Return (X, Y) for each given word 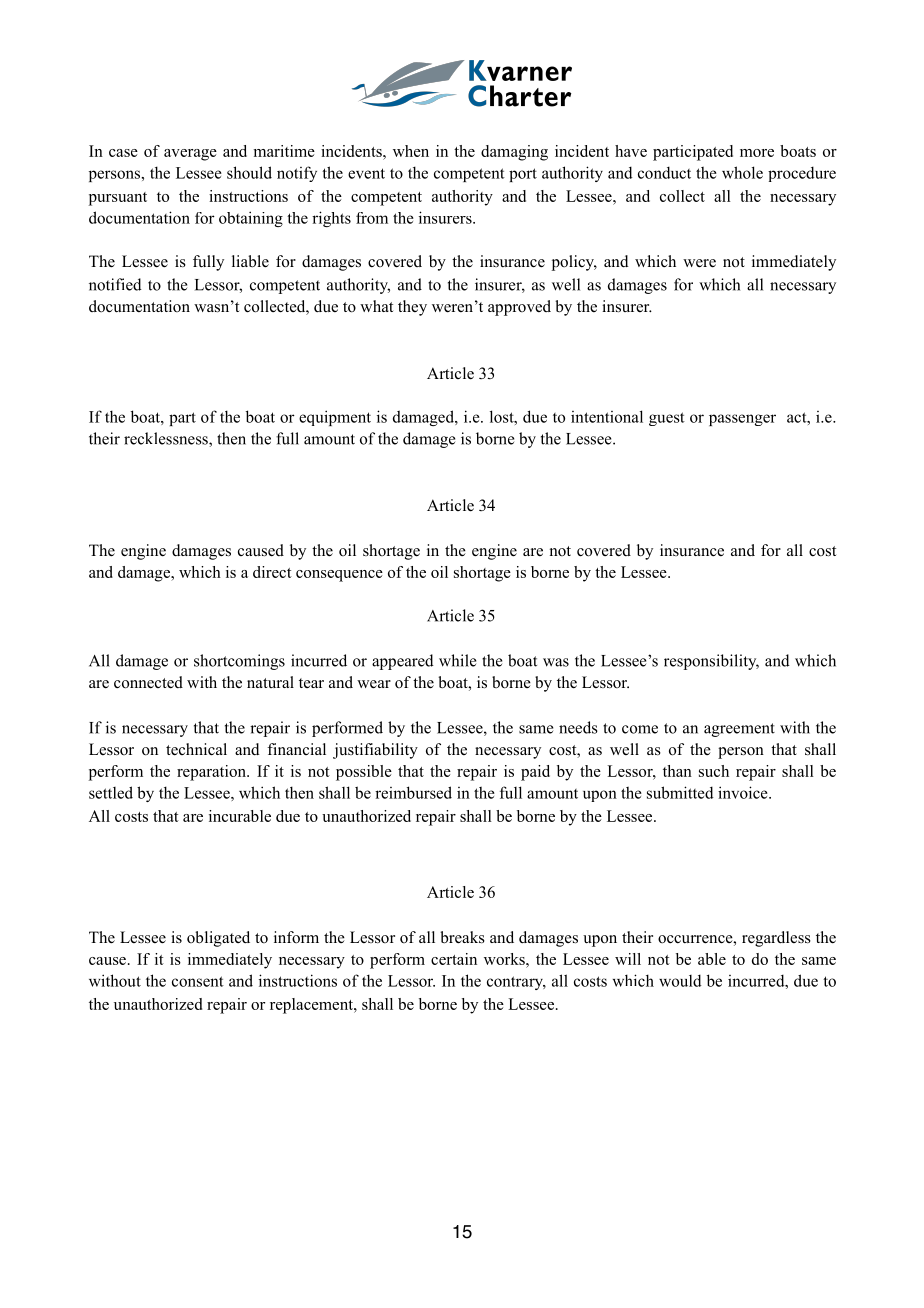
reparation (212, 773)
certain (454, 959)
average (190, 155)
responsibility (711, 662)
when (411, 151)
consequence (339, 576)
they (412, 308)
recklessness (167, 439)
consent (198, 981)
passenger (742, 420)
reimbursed (413, 792)
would (680, 980)
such (714, 771)
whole (742, 172)
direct (272, 572)
